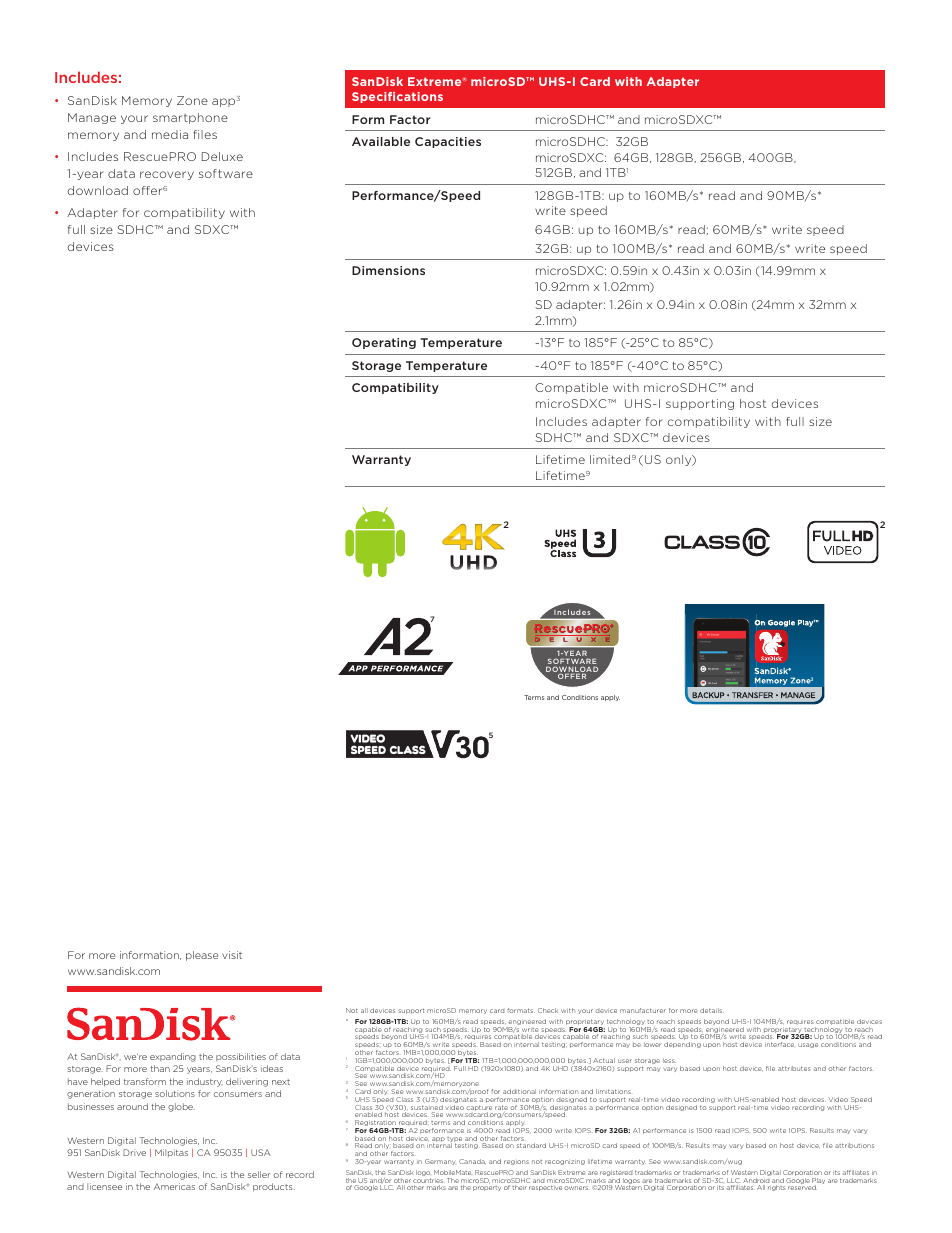 This screenshot has height=1233, width=952. What do you see at coordinates (173, 1057) in the screenshot?
I see `expanding` at bounding box center [173, 1057].
